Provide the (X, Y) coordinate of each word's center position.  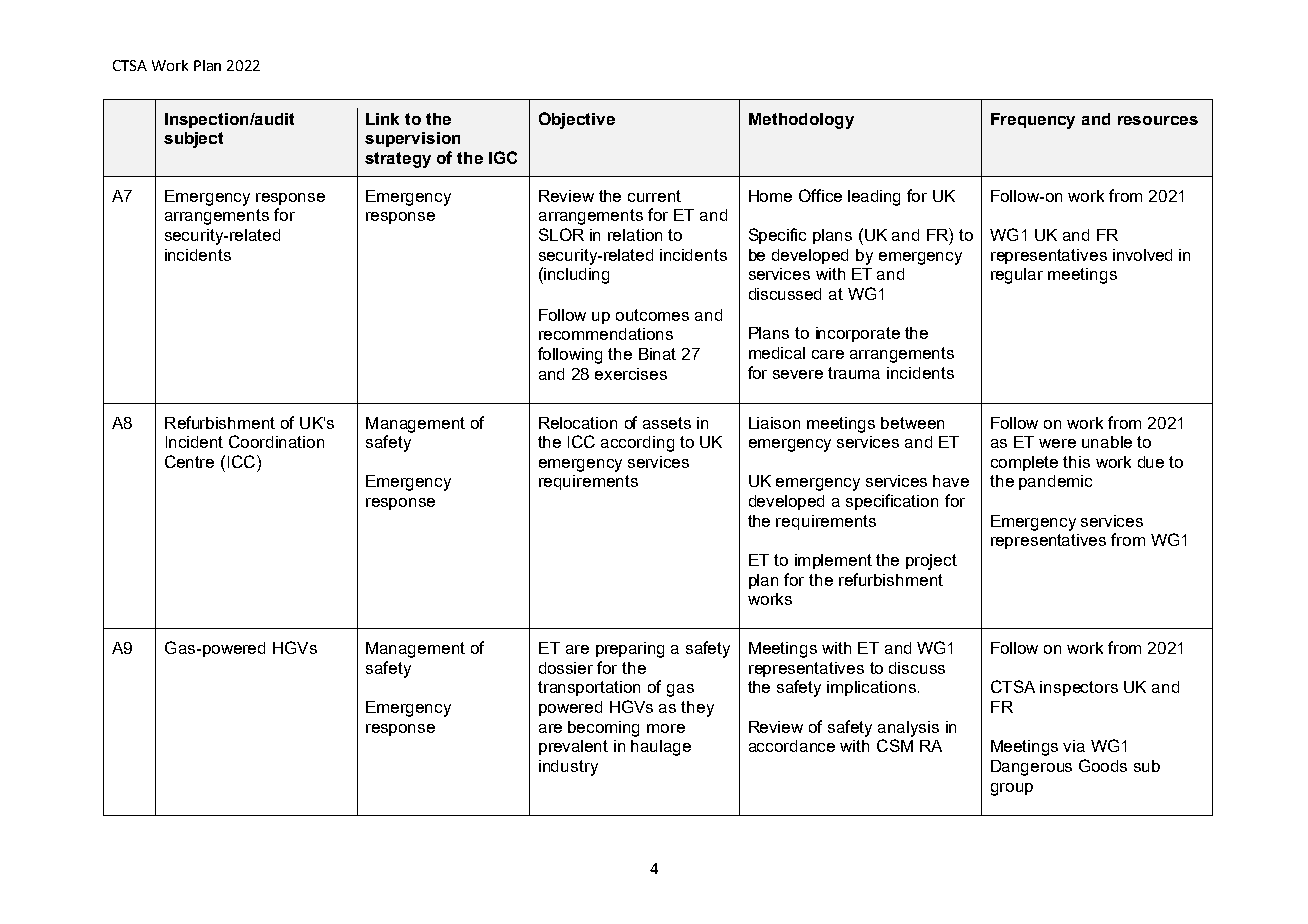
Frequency (1033, 121)
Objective (577, 120)
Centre (189, 461)
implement (833, 561)
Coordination (276, 441)
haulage (661, 748)
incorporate (858, 334)
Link (382, 119)
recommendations (606, 334)
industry (568, 768)
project (931, 562)
